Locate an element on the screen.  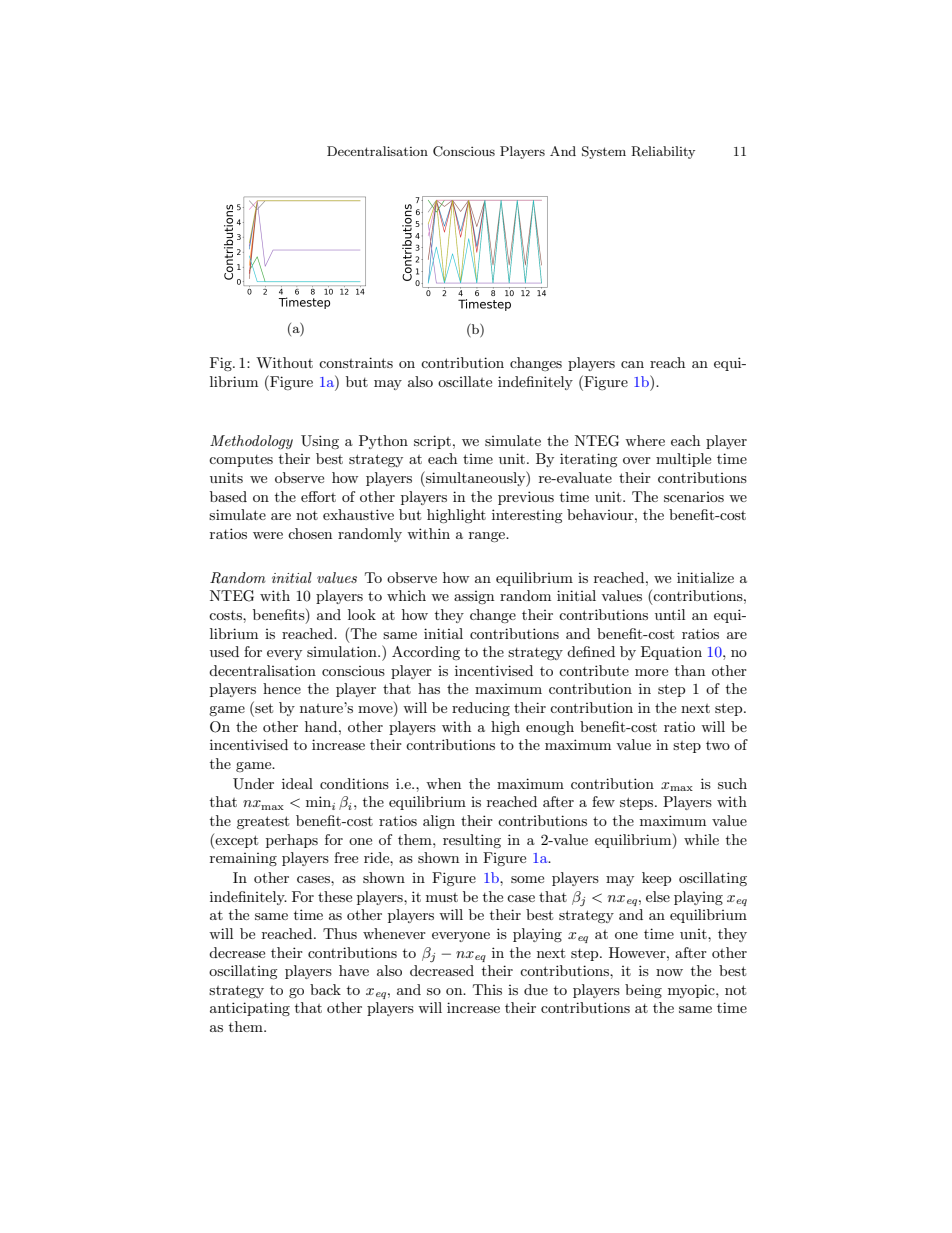
Methodology is located at coordinates (251, 442).
